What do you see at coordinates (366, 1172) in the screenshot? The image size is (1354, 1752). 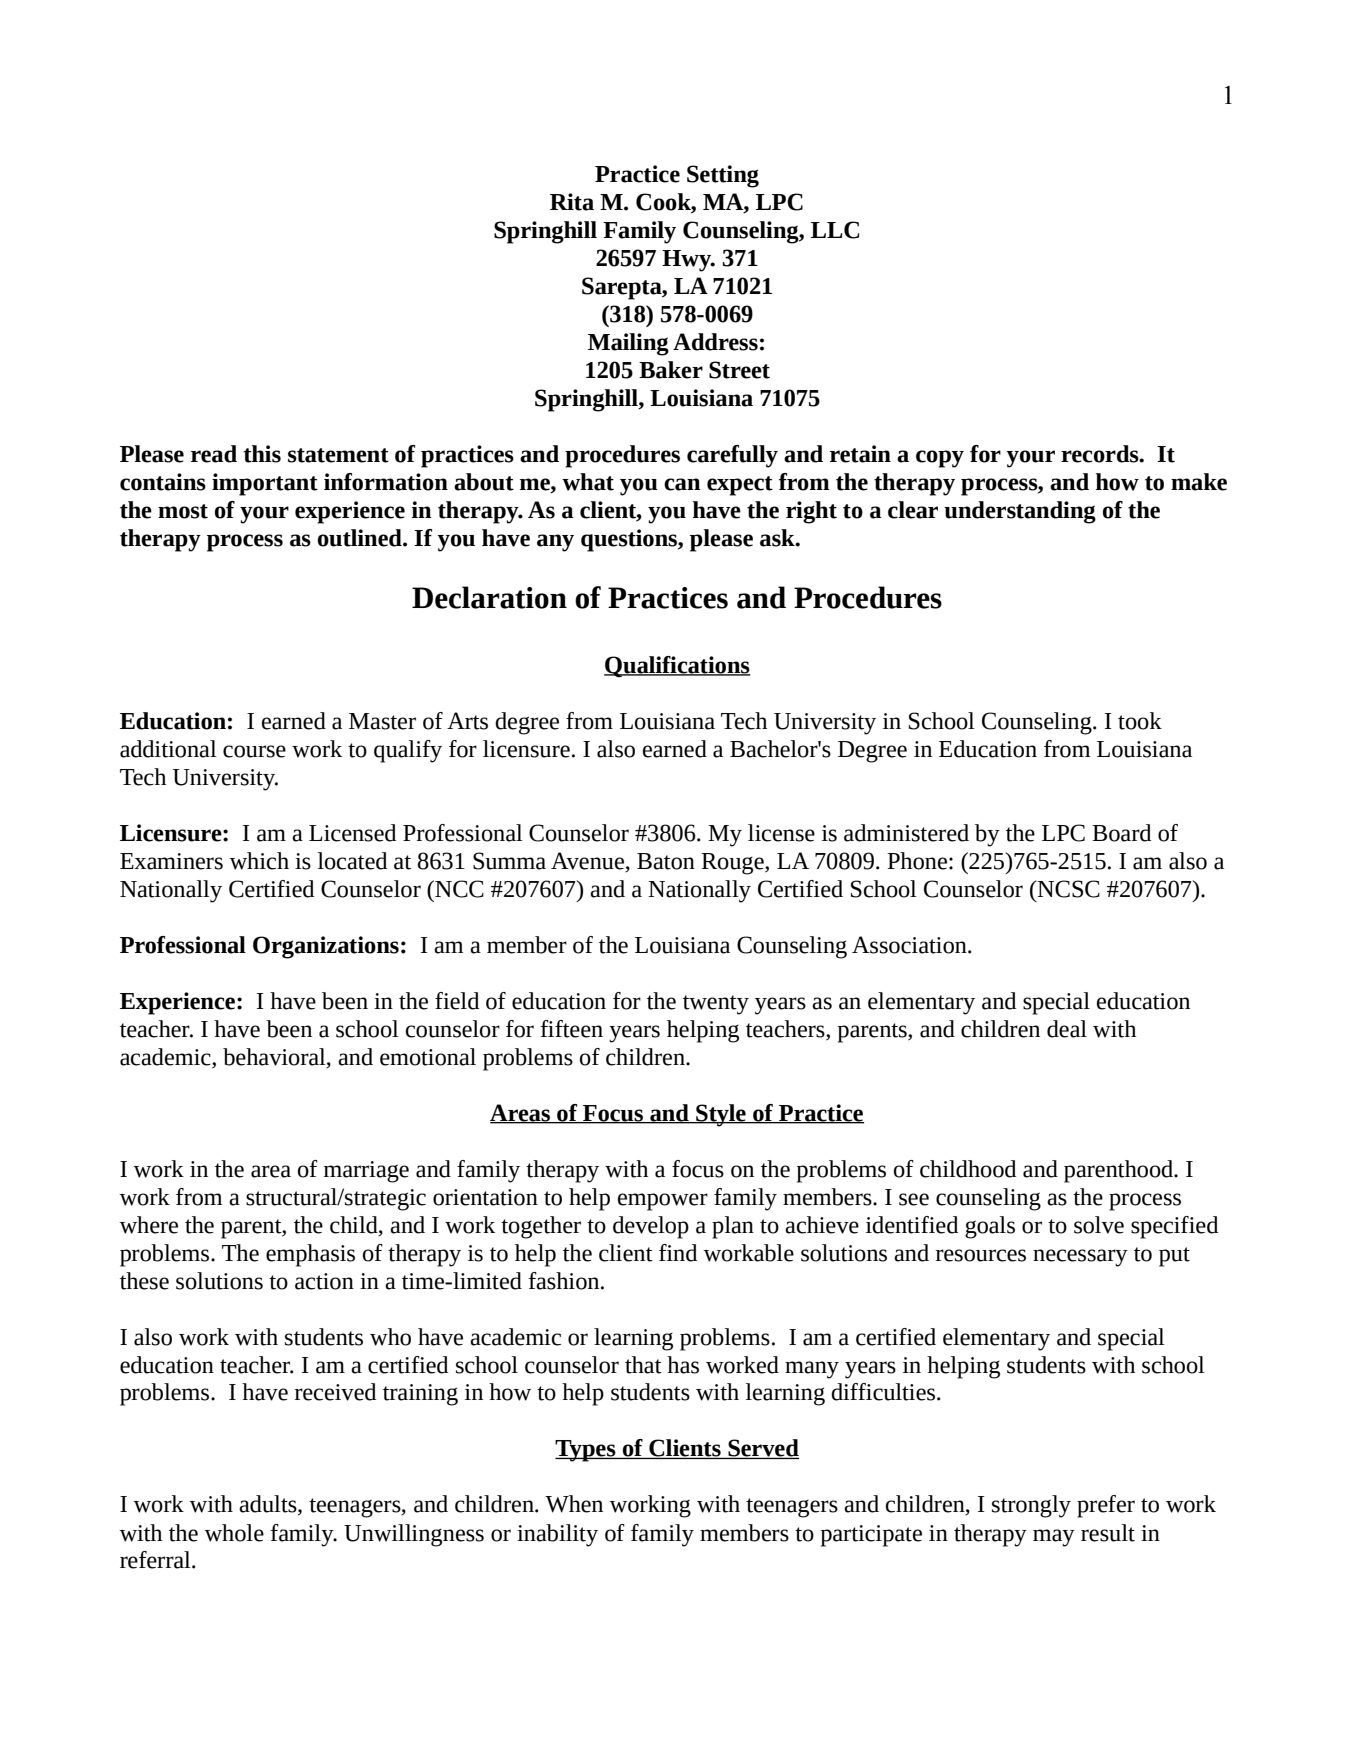 I see `marriage` at bounding box center [366, 1172].
